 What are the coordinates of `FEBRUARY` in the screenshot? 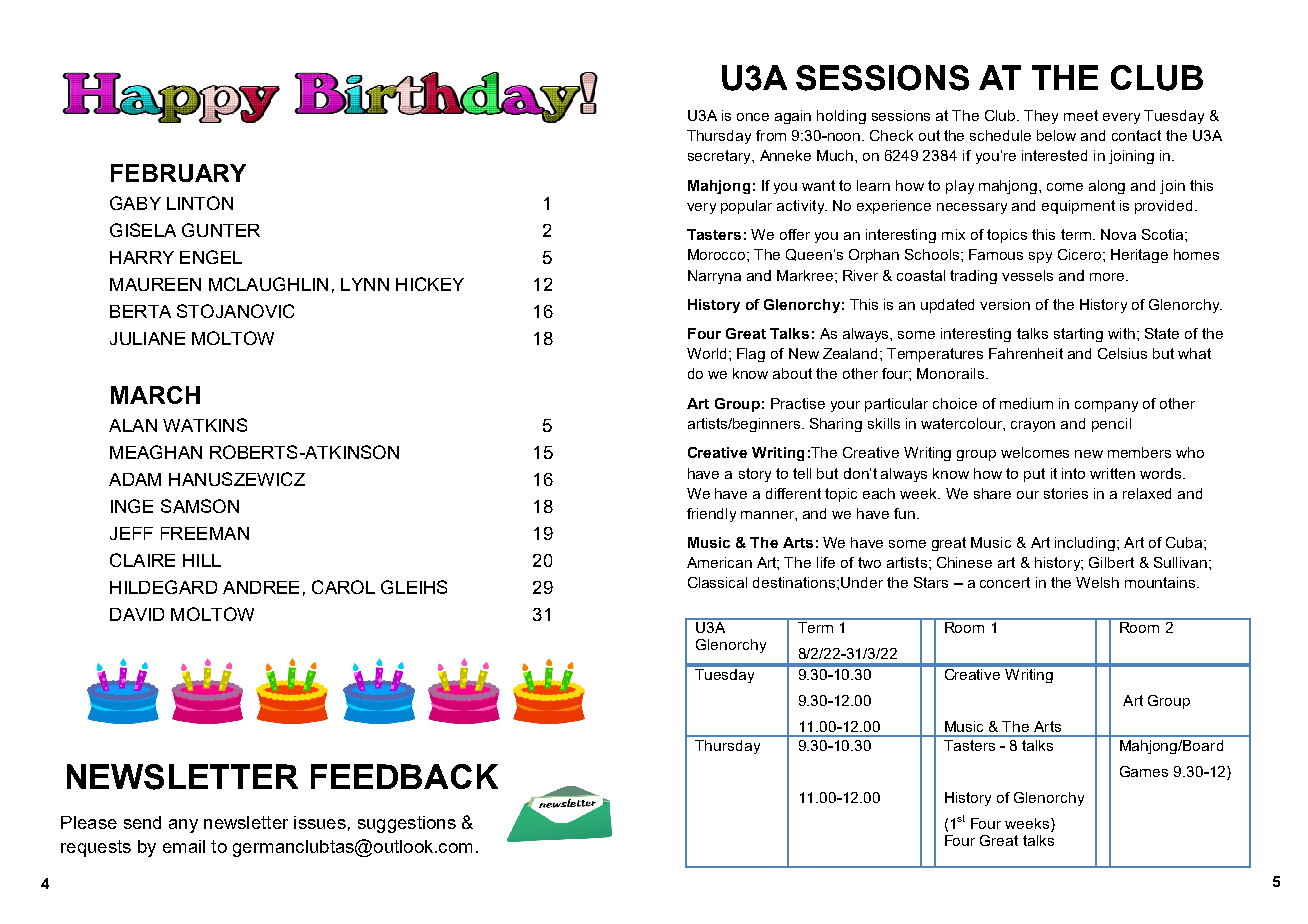 It's located at (178, 173).
